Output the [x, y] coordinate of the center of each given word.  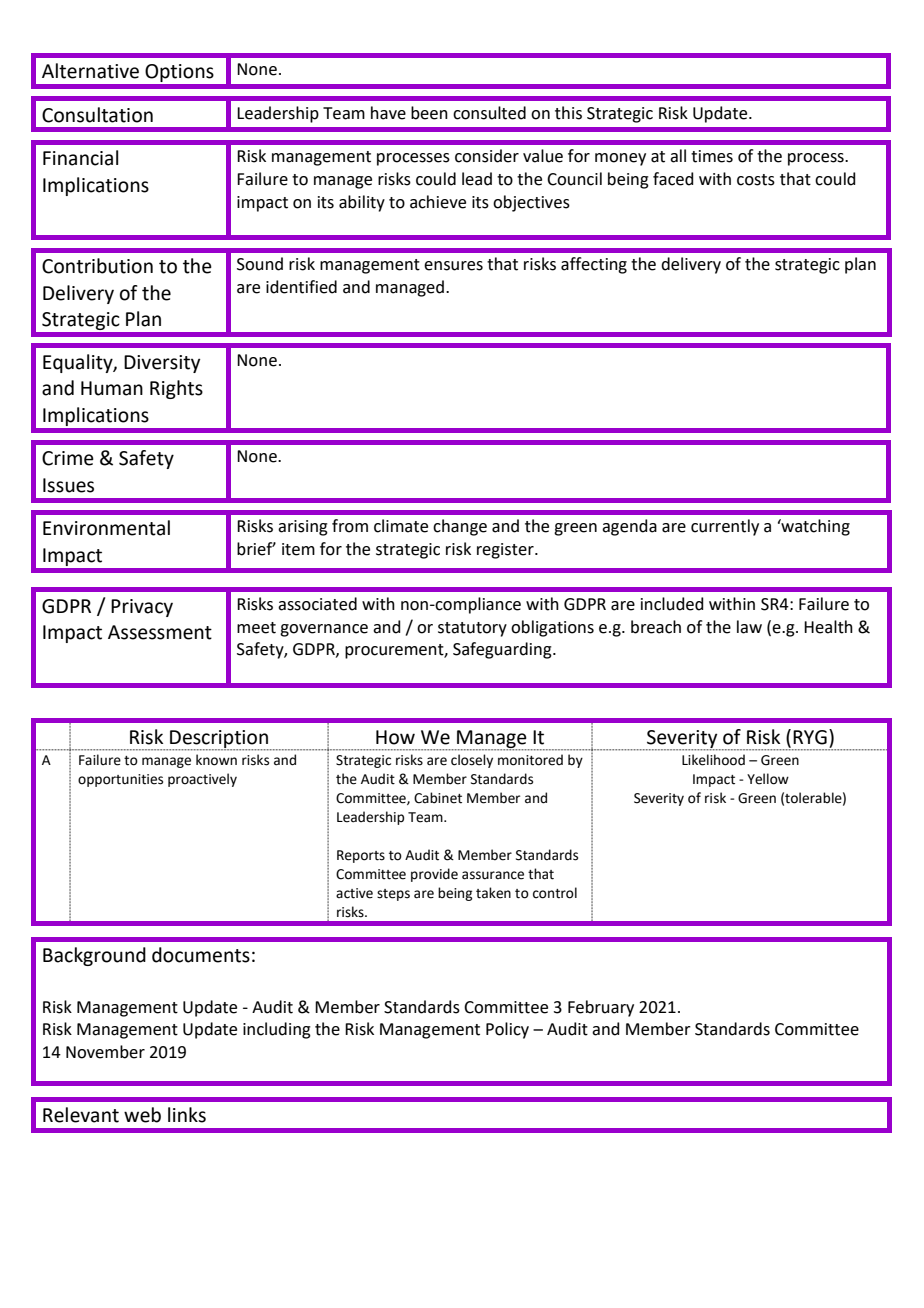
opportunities [120, 780]
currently [725, 527]
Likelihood [713, 760]
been [429, 113]
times [712, 156]
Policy [507, 1030]
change [460, 527]
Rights [176, 389]
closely [472, 761]
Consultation [97, 115]
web [142, 1115]
